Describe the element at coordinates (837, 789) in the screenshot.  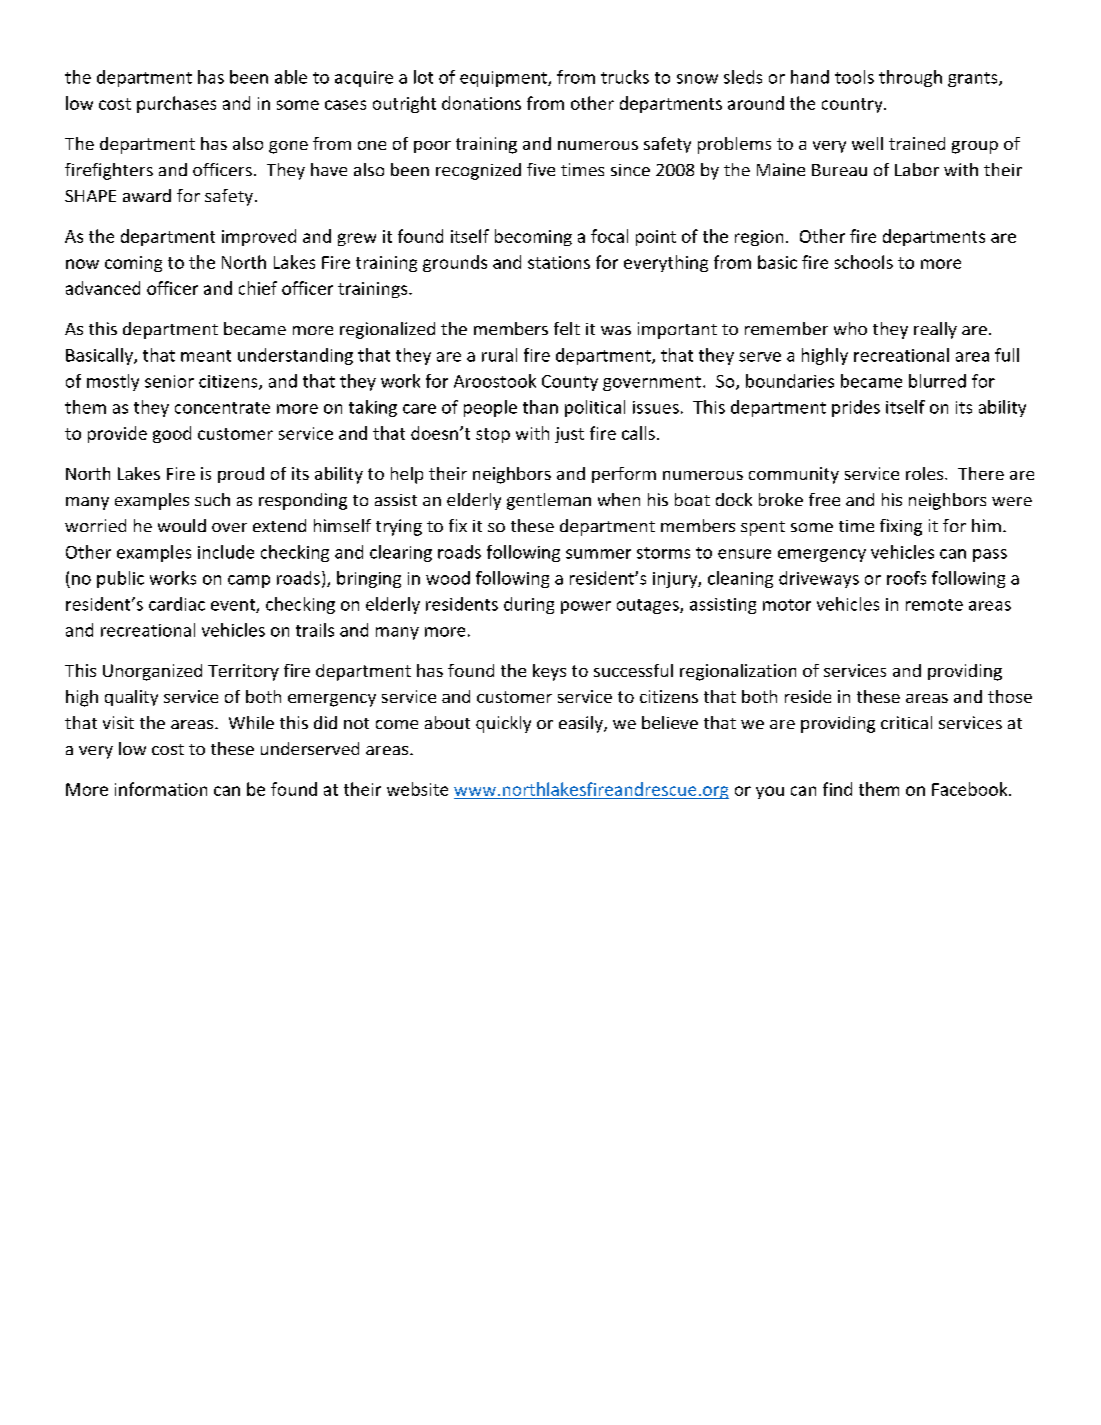
I see `find` at that location.
